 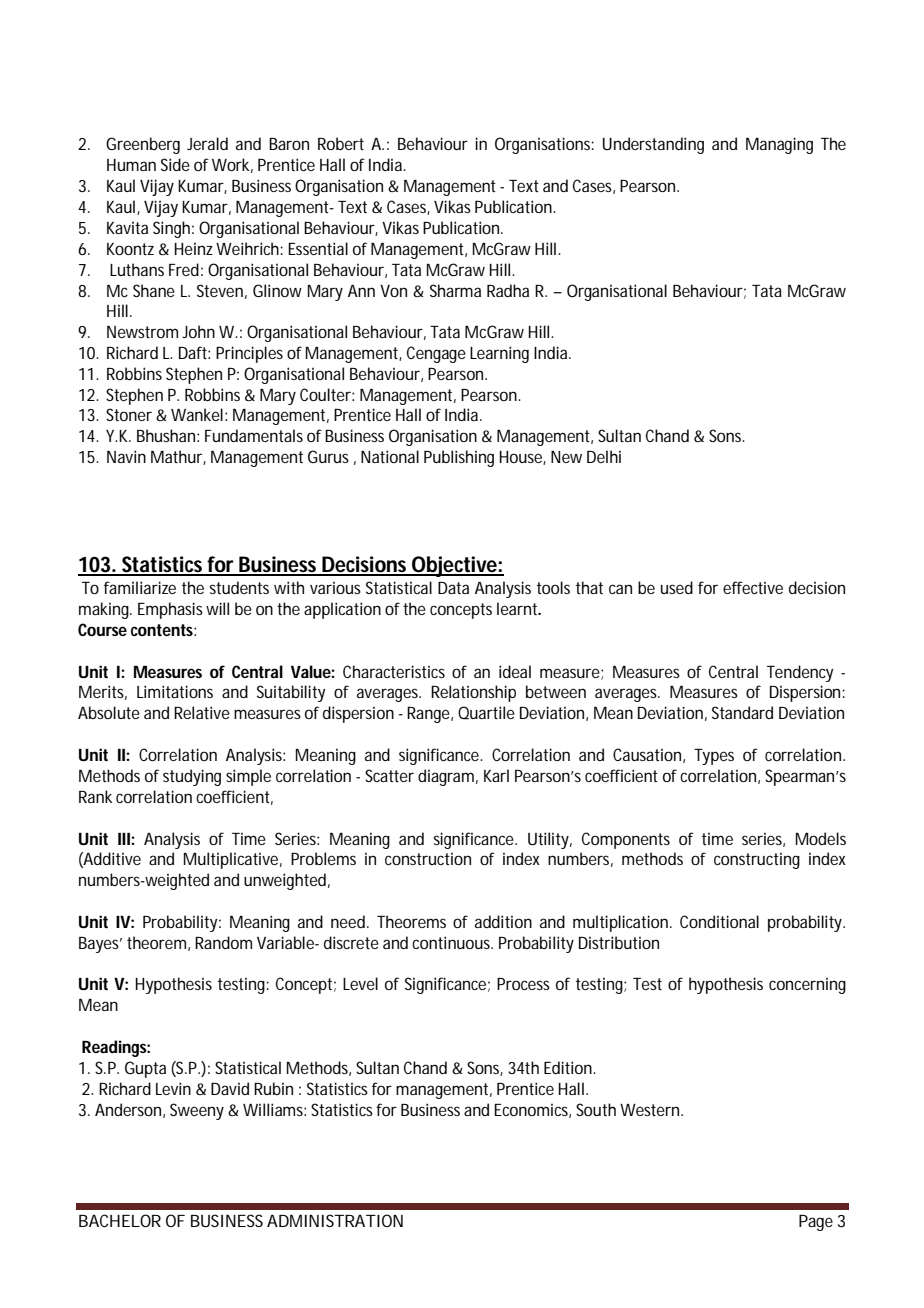 I want to click on Delhi, so click(x=604, y=456).
